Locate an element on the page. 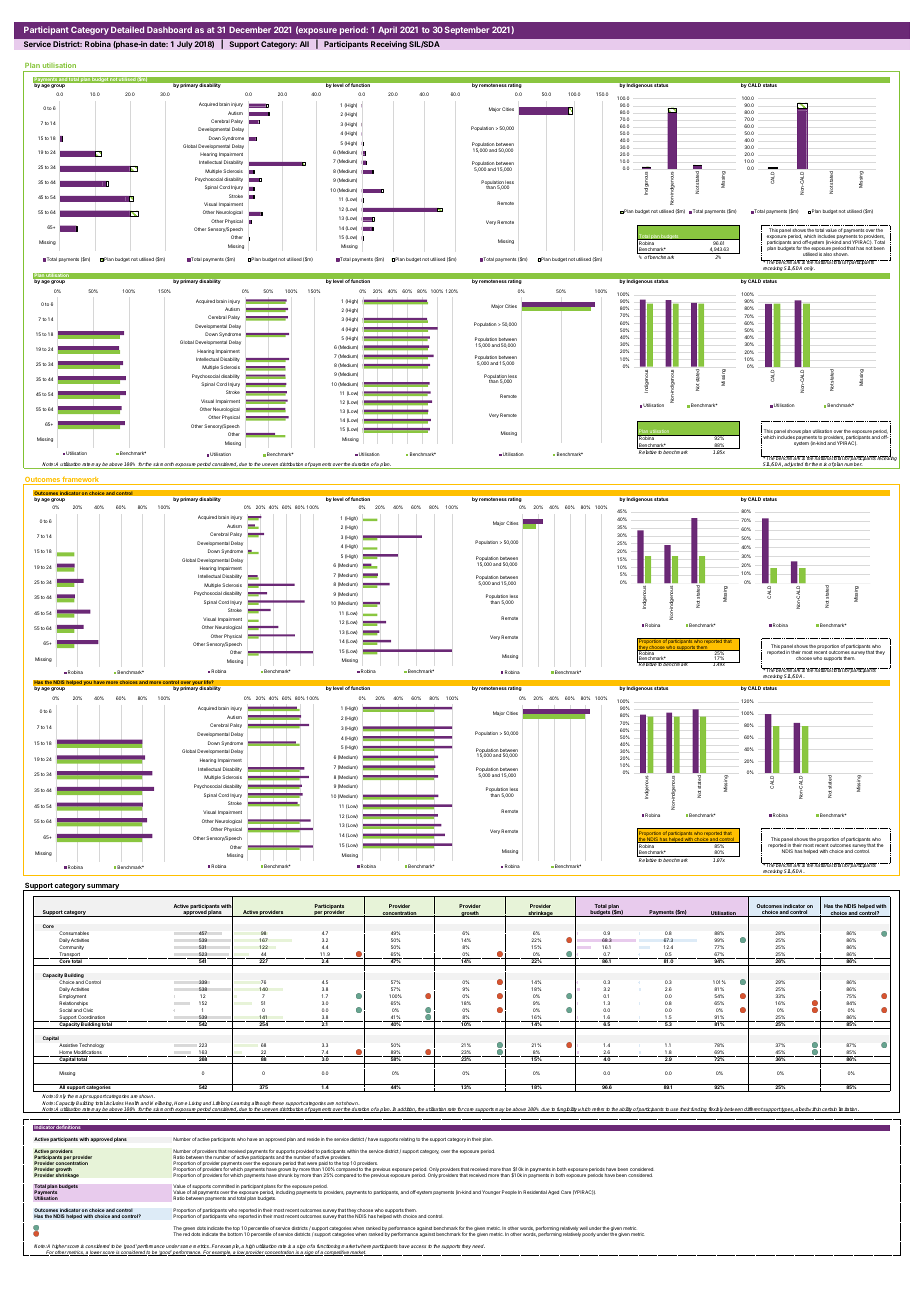 Image resolution: width=924 pixels, height=1308 pixels. Younger is located at coordinates (491, 1192).
